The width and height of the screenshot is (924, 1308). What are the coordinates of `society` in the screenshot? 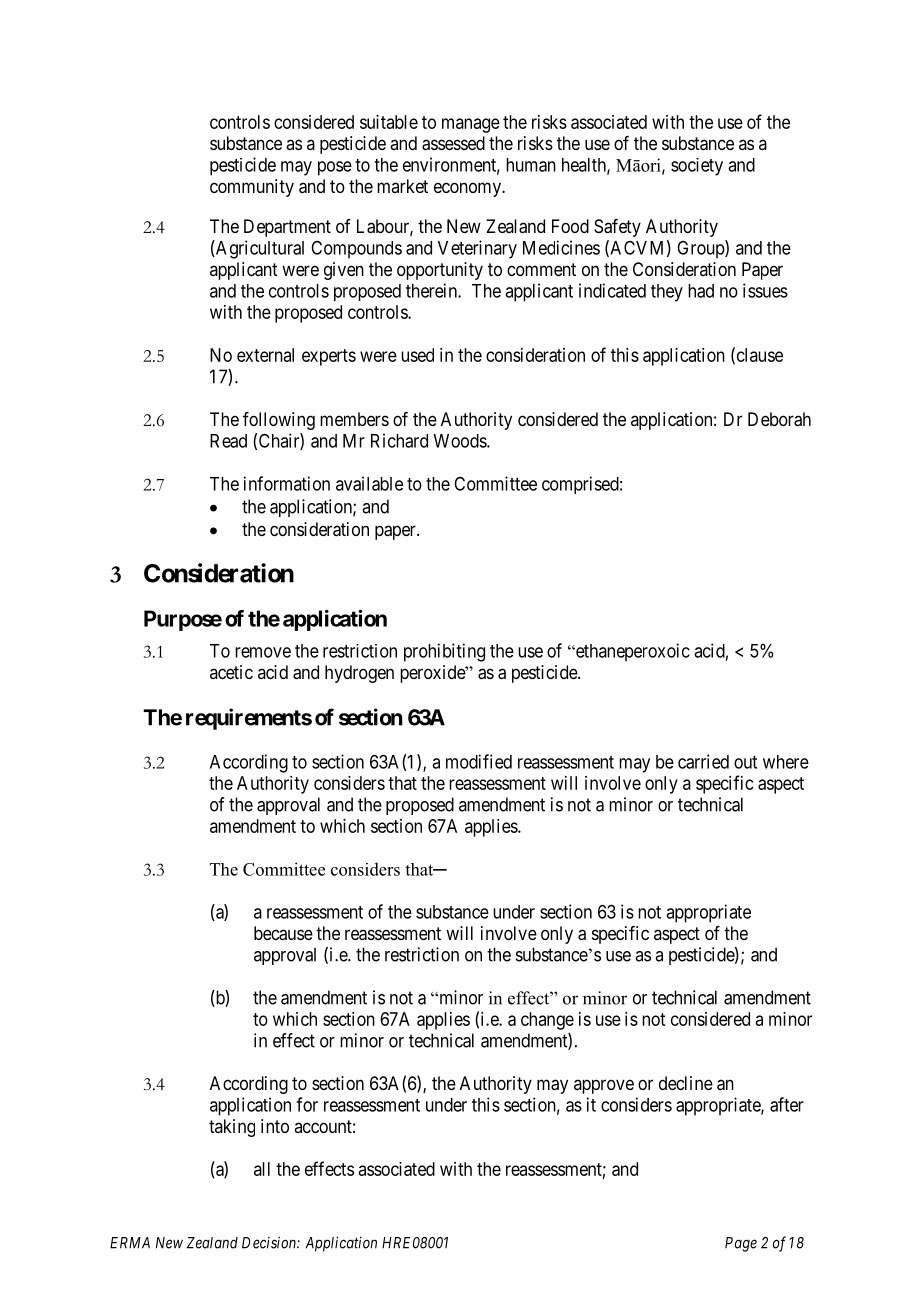 It's located at (697, 167).
